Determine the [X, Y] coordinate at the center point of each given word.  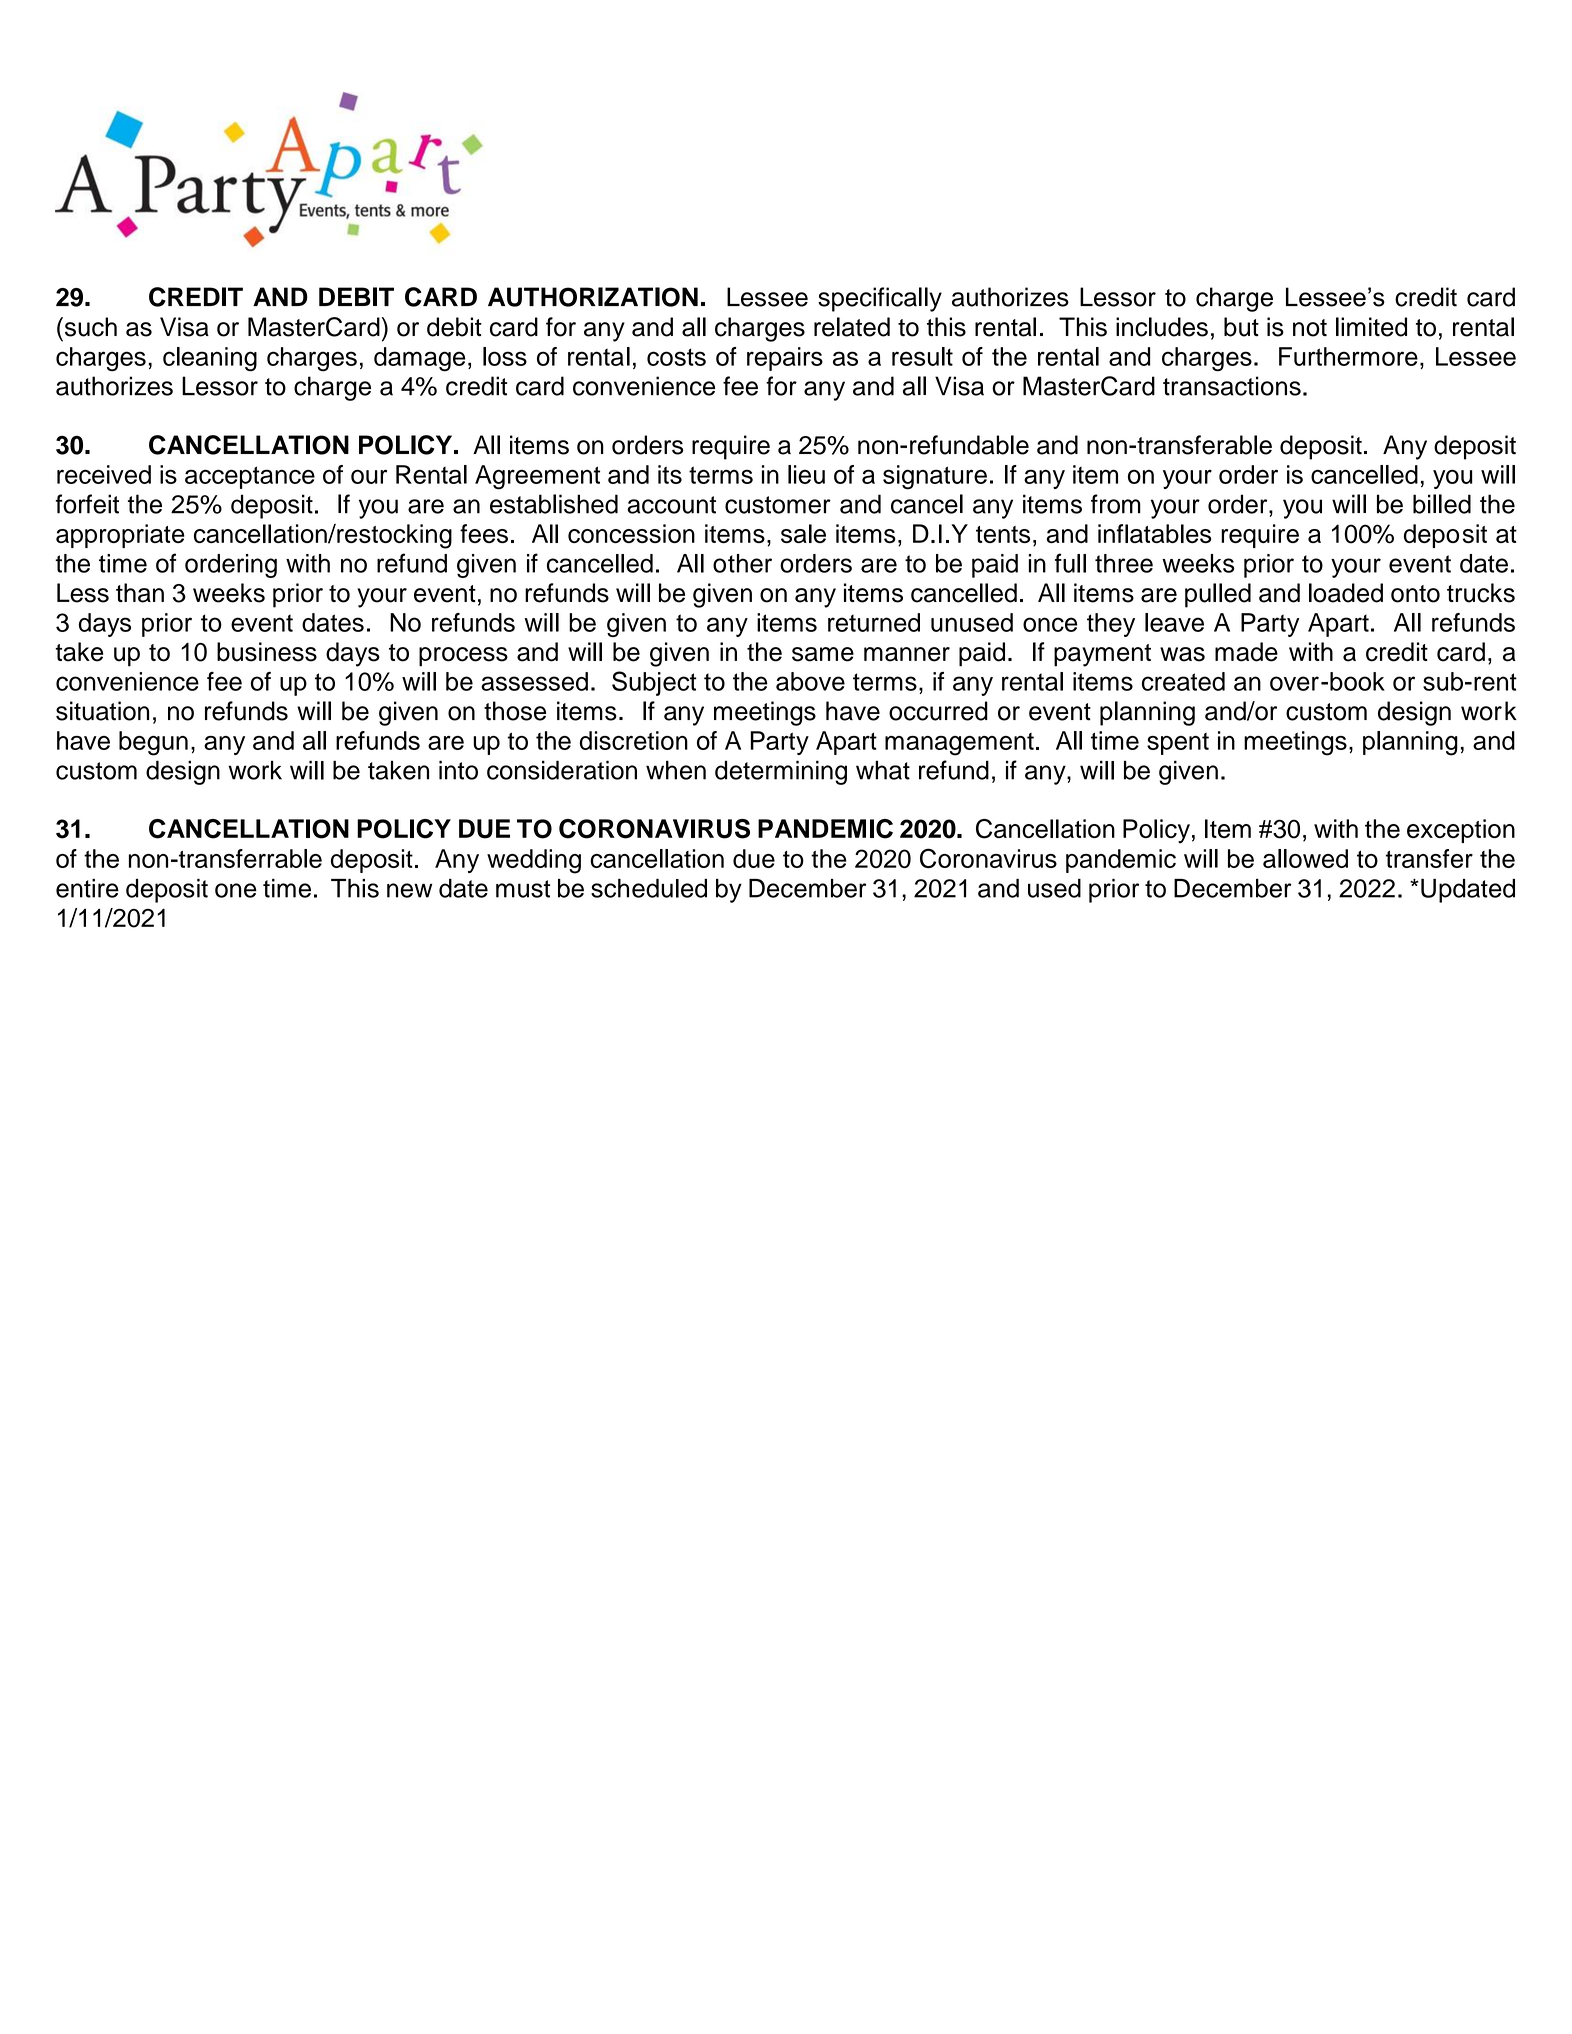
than [140, 593]
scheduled [649, 888]
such [89, 327]
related [852, 327]
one [236, 890]
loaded [1346, 593]
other [742, 563]
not [1310, 328]
